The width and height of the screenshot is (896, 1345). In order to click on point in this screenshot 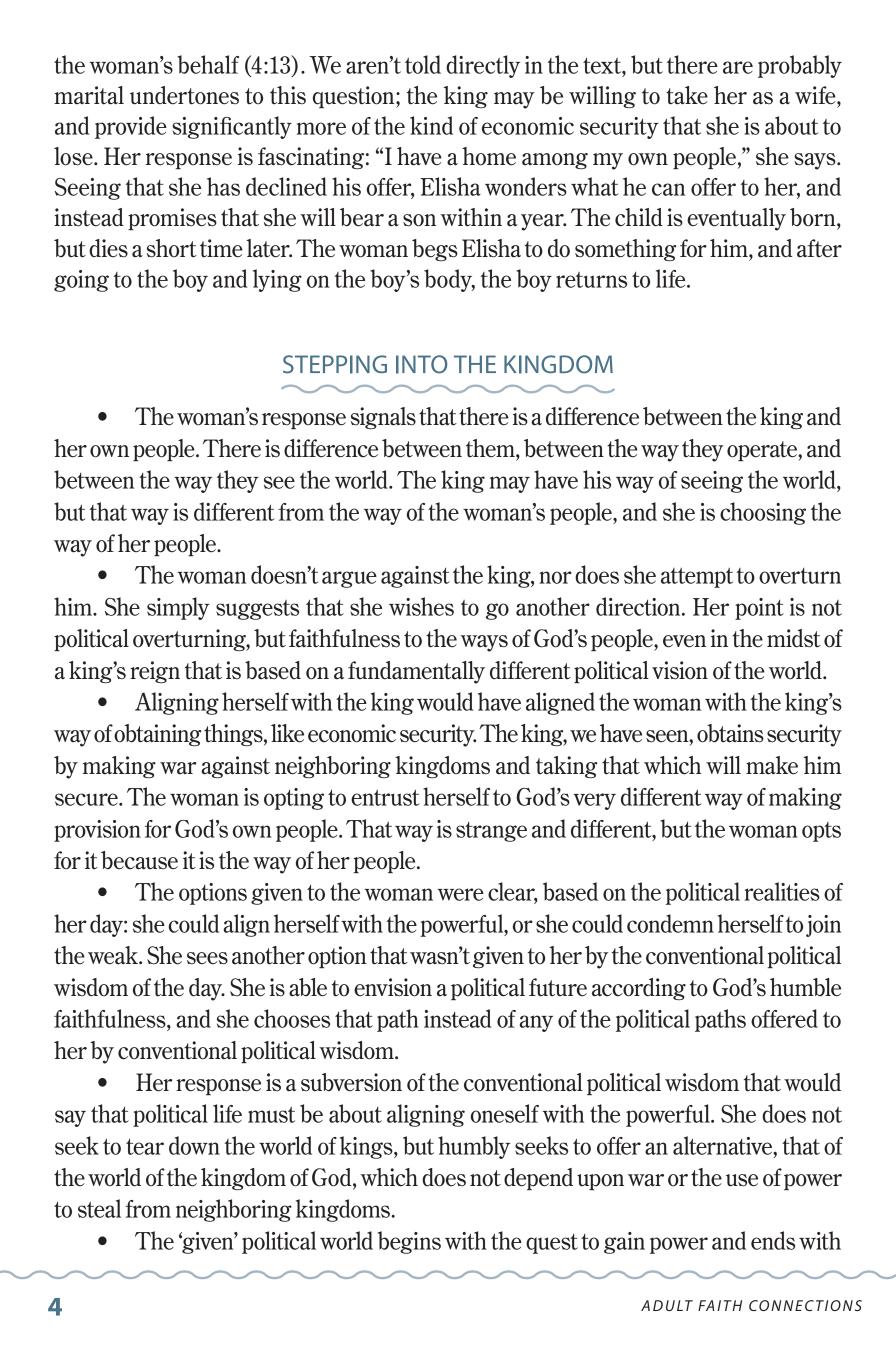, I will do `click(759, 609)`.
